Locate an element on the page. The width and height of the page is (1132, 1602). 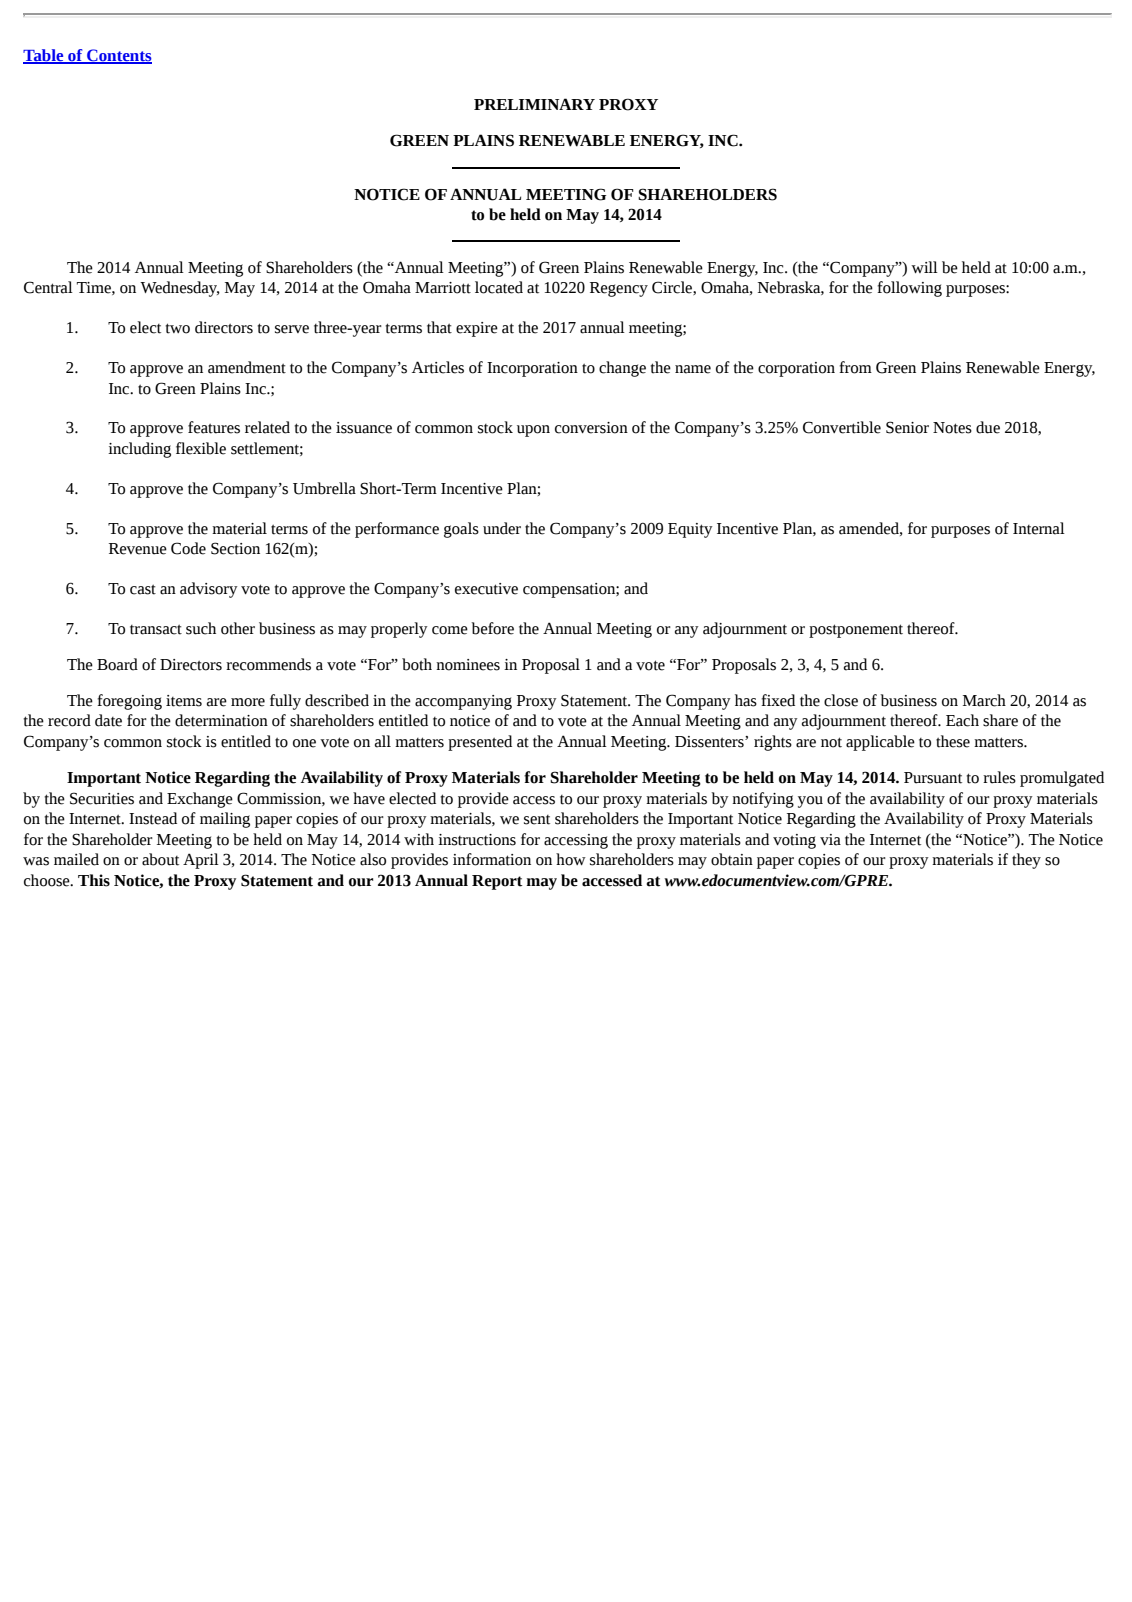
expire is located at coordinates (477, 329).
